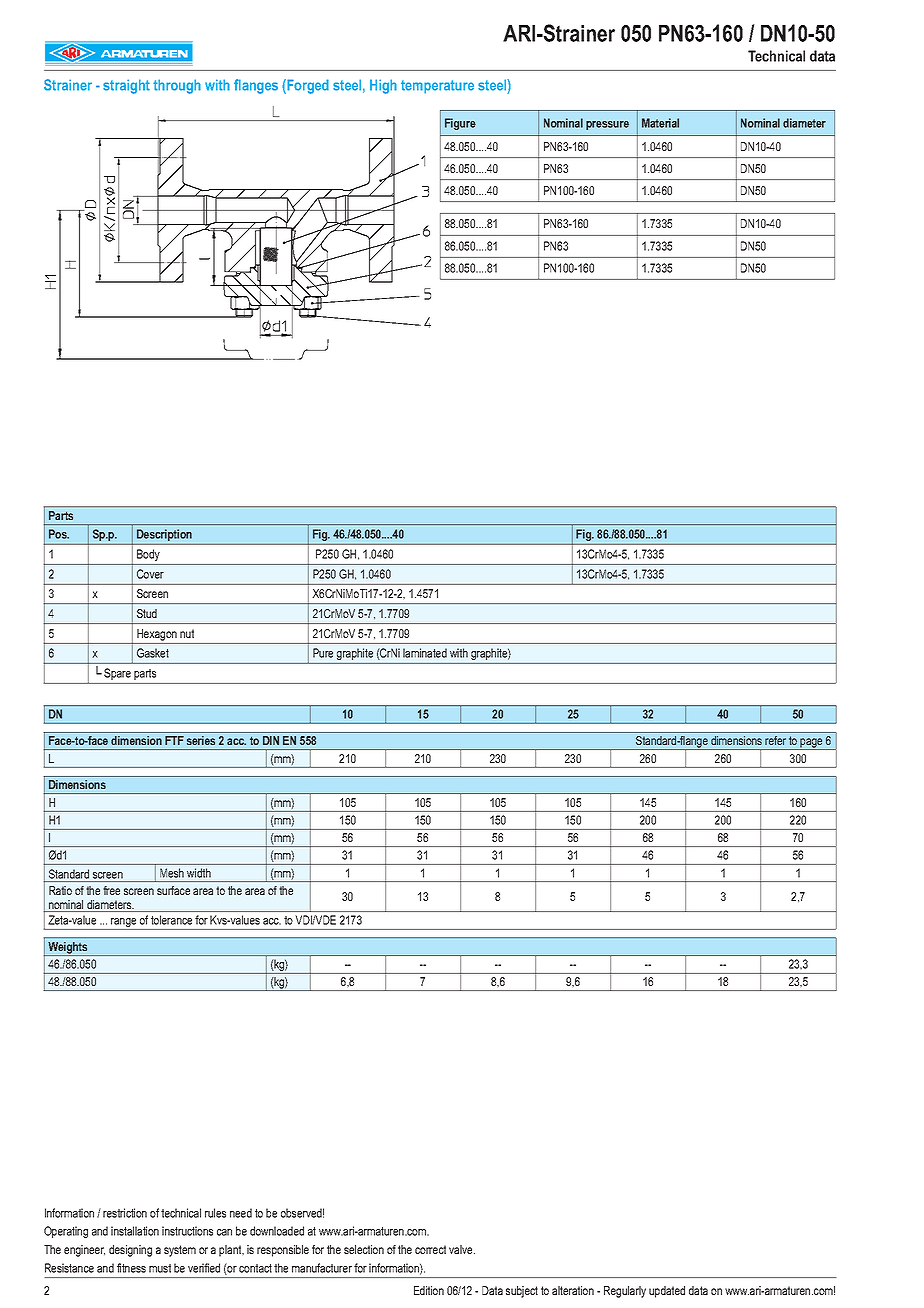 The width and height of the screenshot is (924, 1308). What do you see at coordinates (126, 86) in the screenshot?
I see `straight` at bounding box center [126, 86].
